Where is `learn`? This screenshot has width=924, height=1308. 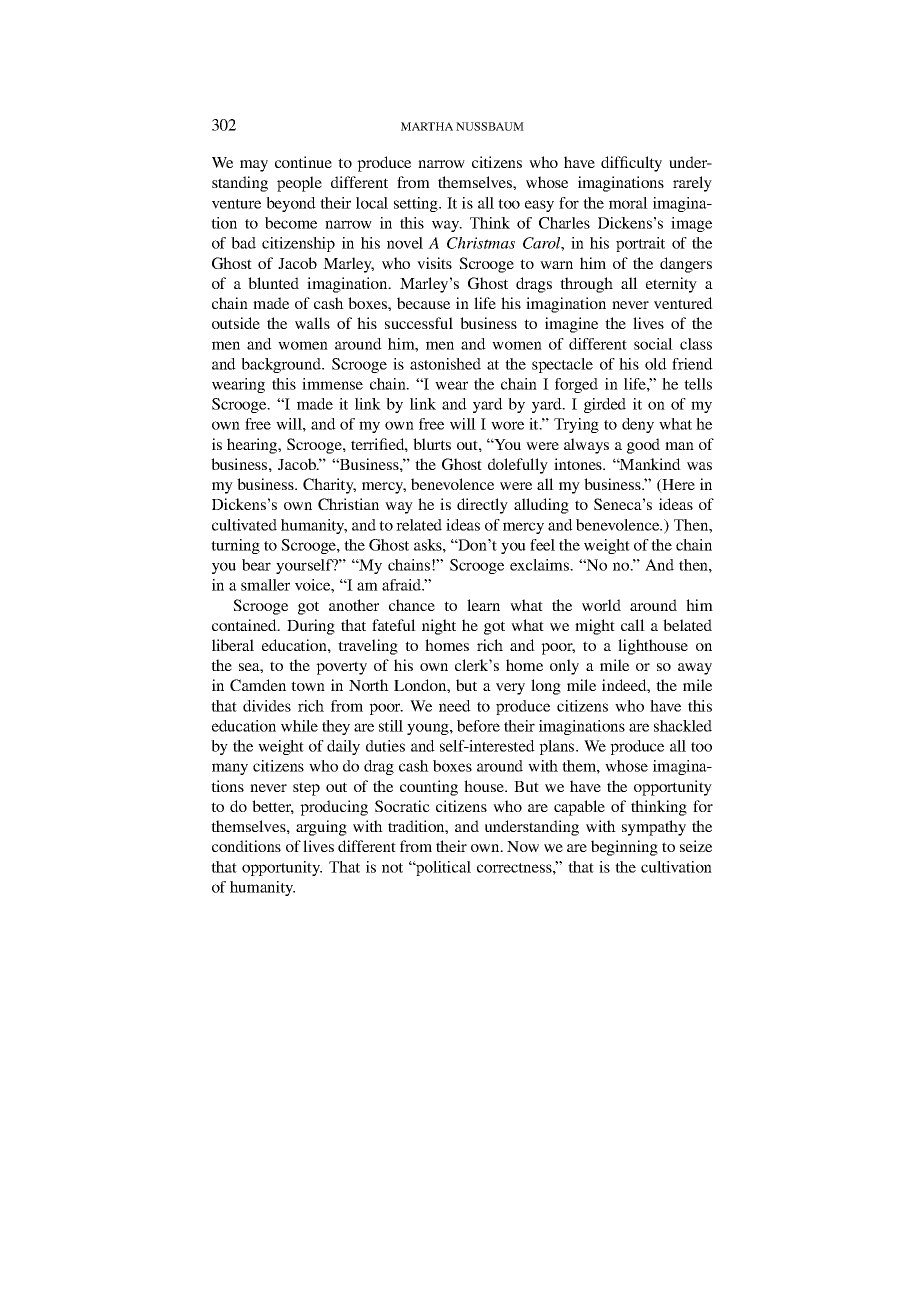
learn is located at coordinates (483, 605).
